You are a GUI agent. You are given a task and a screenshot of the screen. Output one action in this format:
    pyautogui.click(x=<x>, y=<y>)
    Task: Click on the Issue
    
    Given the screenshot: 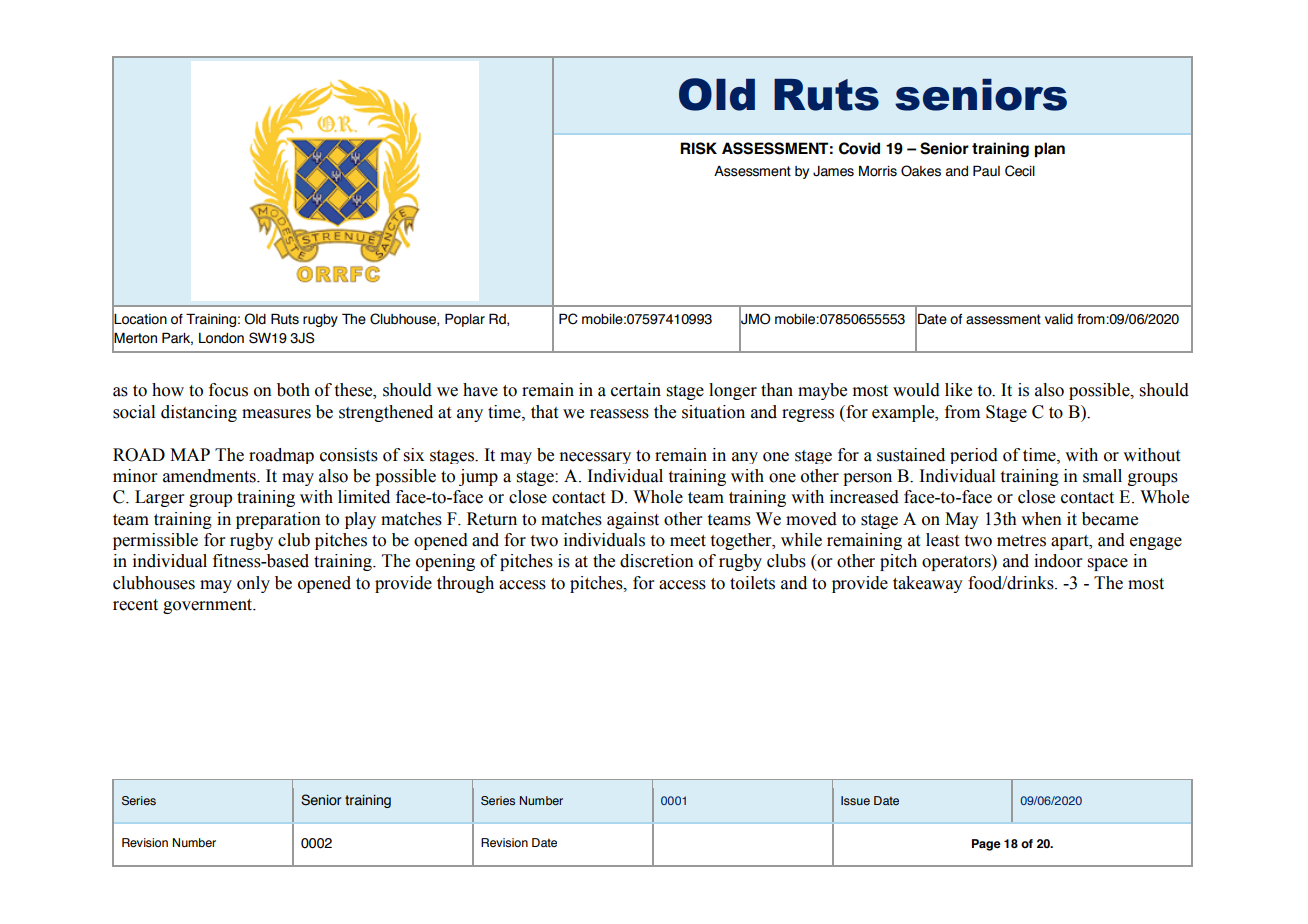 What is the action you would take?
    pyautogui.click(x=855, y=800)
